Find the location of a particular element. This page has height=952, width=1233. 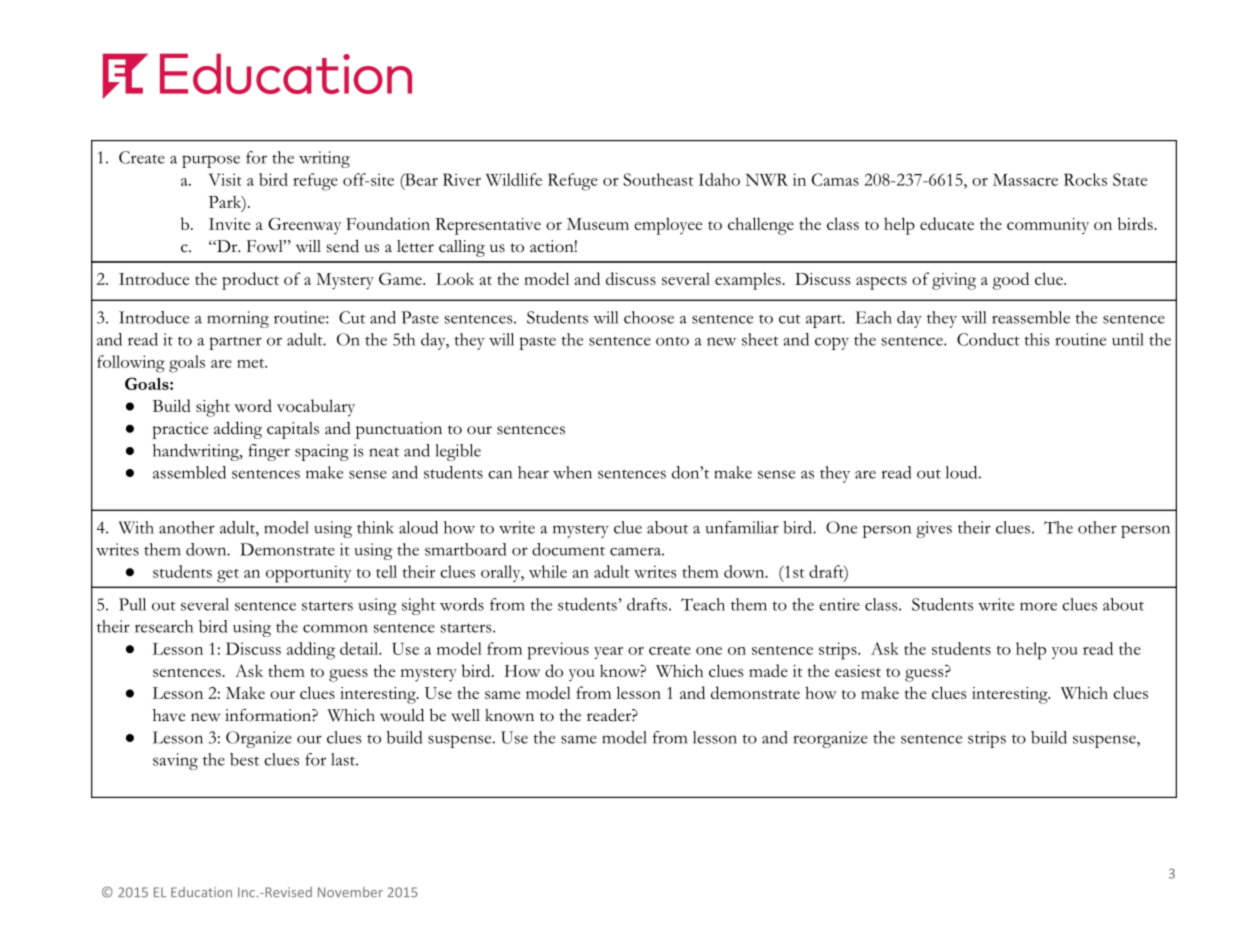

document is located at coordinates (568, 549).
